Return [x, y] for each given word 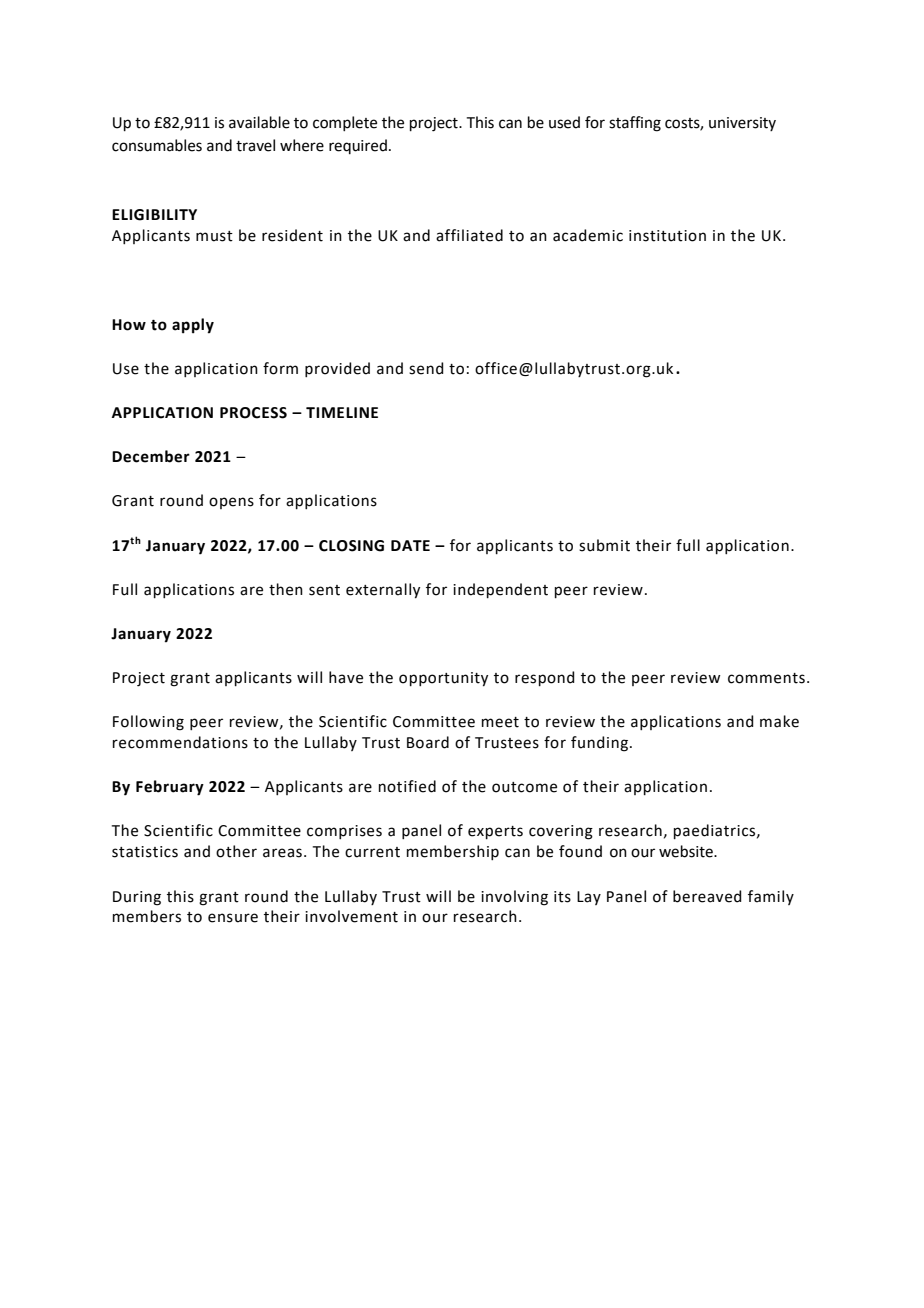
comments [766, 678]
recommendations [180, 742]
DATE [410, 545]
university [742, 124]
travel [255, 145]
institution [667, 236]
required [358, 146]
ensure [233, 918]
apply [193, 326]
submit [604, 545]
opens [231, 503]
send [426, 368]
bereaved [707, 896]
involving [514, 898]
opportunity [443, 679]
